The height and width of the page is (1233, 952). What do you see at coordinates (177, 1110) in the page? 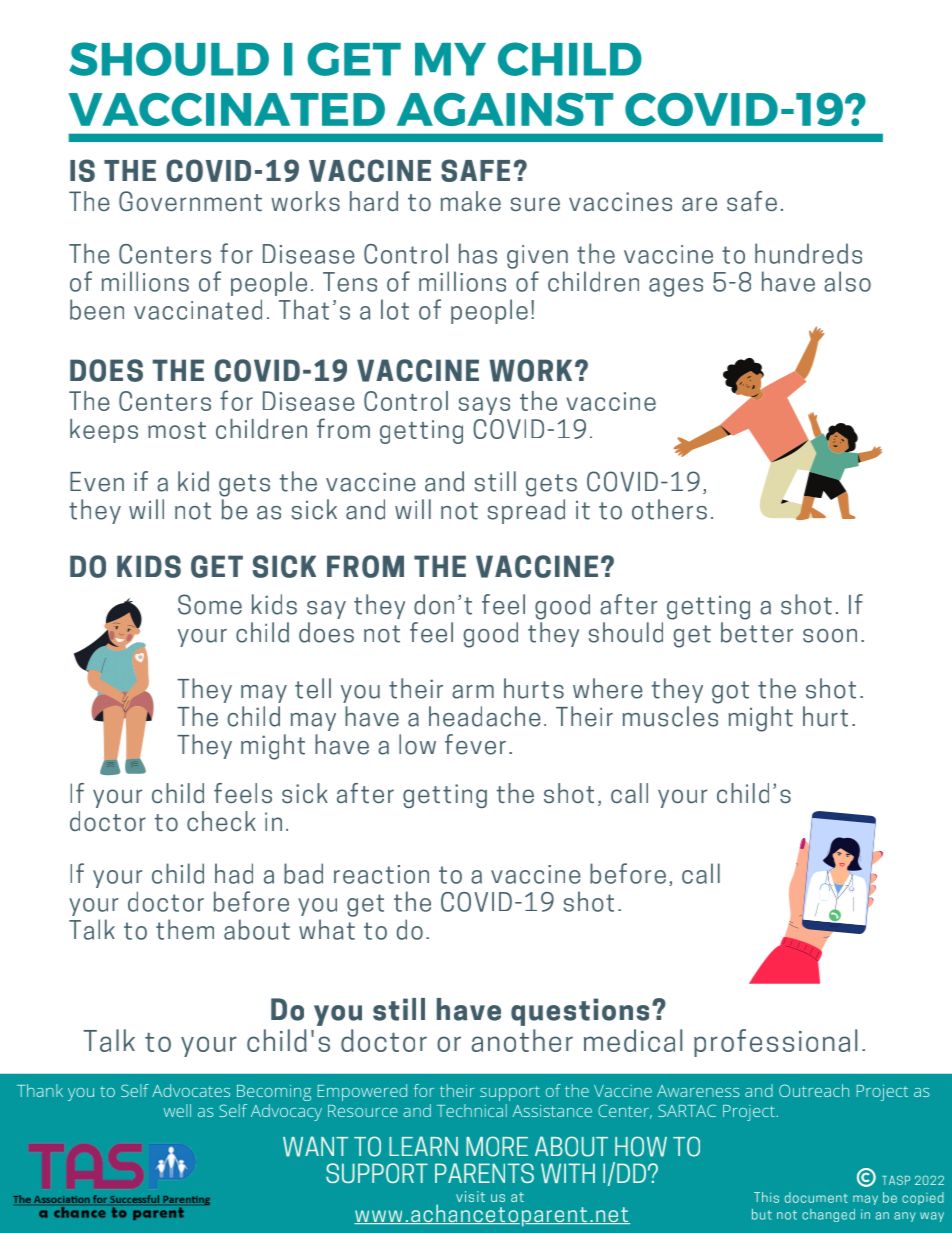
I see `well` at bounding box center [177, 1110].
